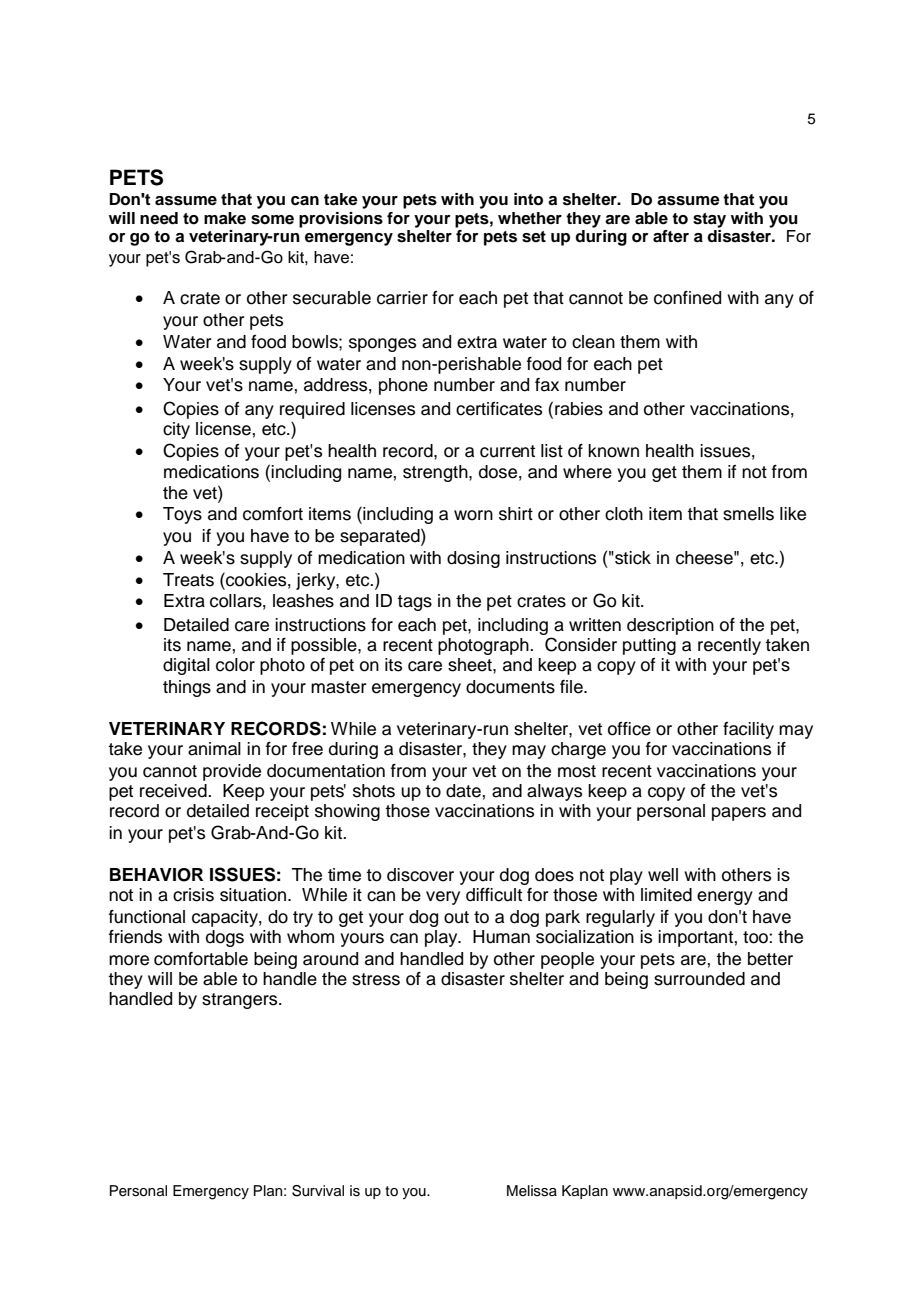 Image resolution: width=924 pixels, height=1308 pixels. Describe the element at coordinates (532, 1191) in the screenshot. I see `Melissa` at that location.
